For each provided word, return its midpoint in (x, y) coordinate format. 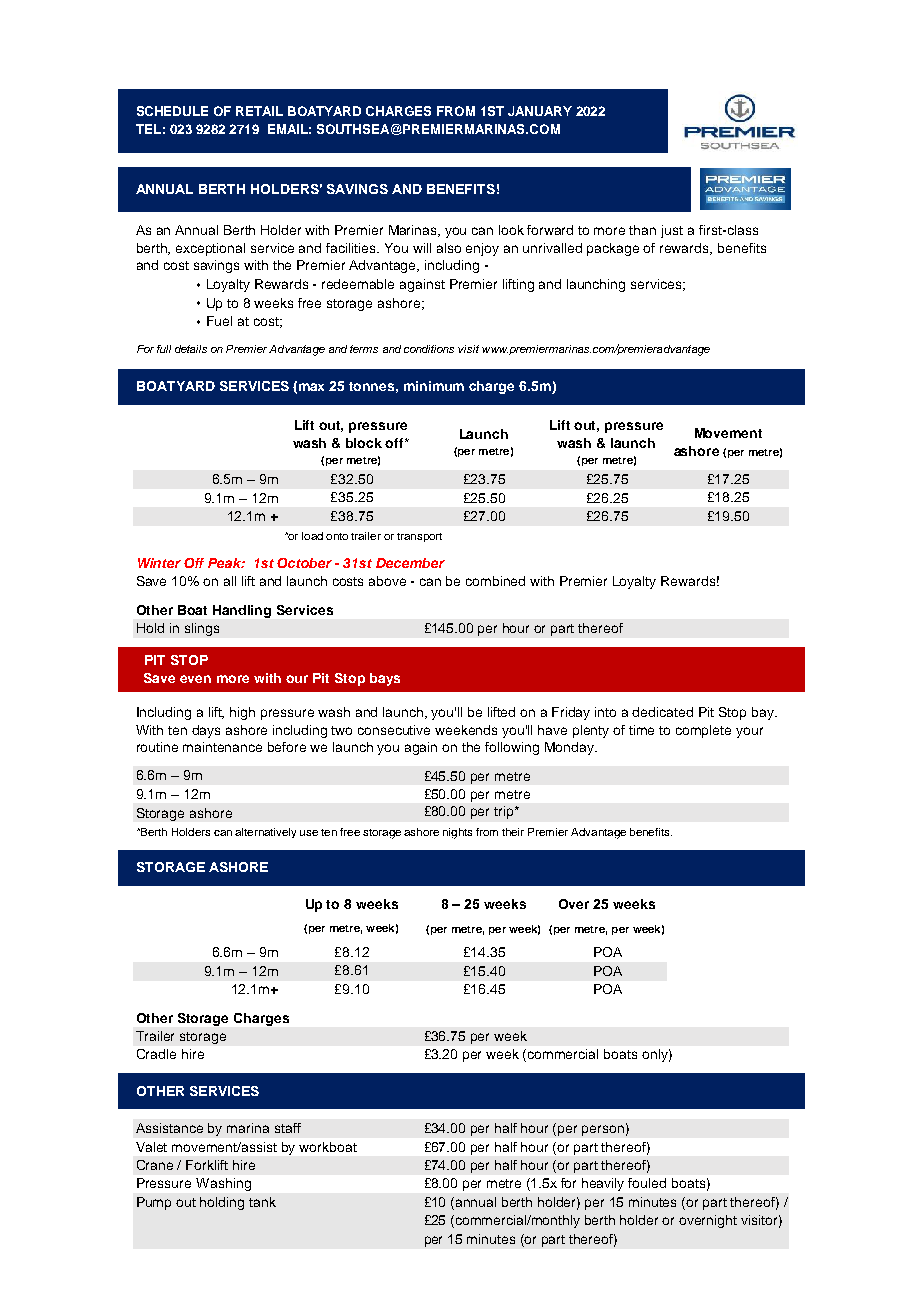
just (672, 231)
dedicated (662, 712)
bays (385, 679)
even (195, 679)
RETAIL (259, 111)
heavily (603, 1184)
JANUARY (540, 111)
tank (262, 1202)
